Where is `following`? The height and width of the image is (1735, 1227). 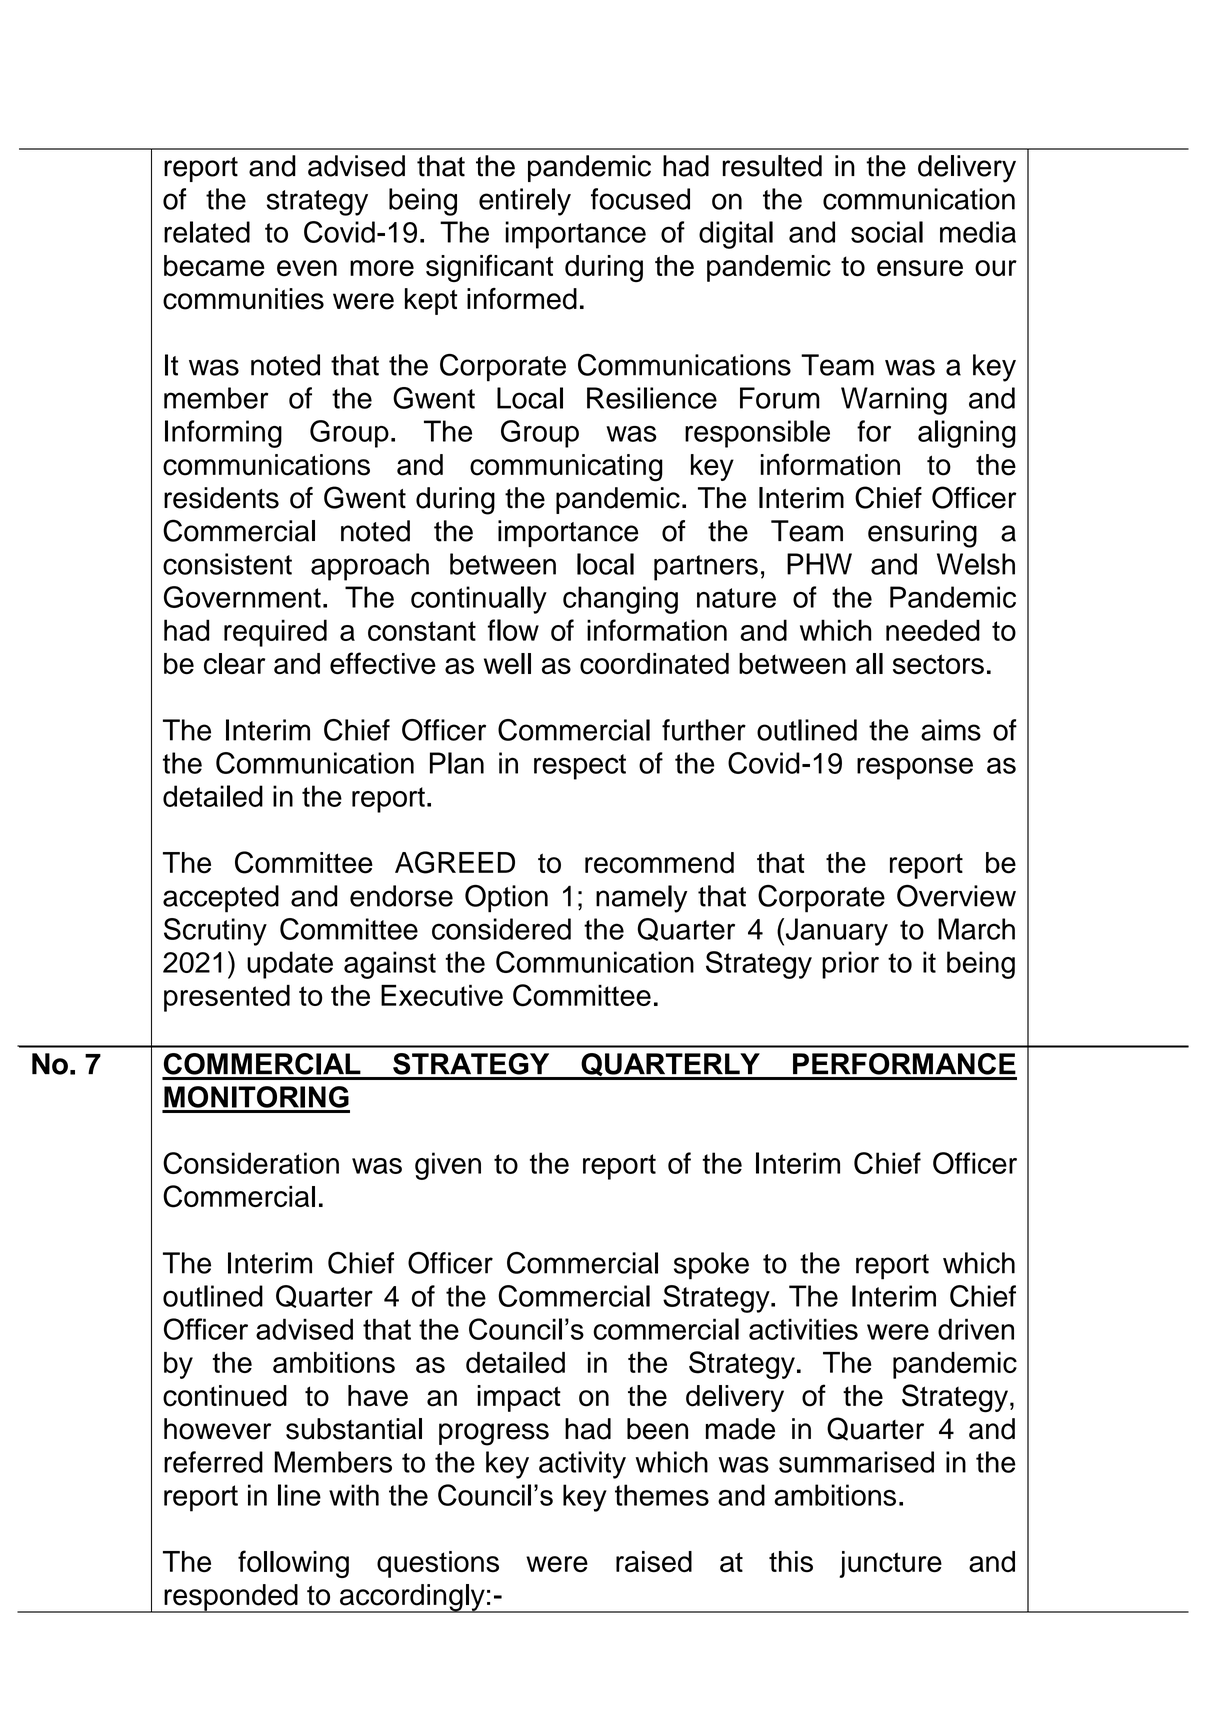
following is located at coordinates (293, 1564).
